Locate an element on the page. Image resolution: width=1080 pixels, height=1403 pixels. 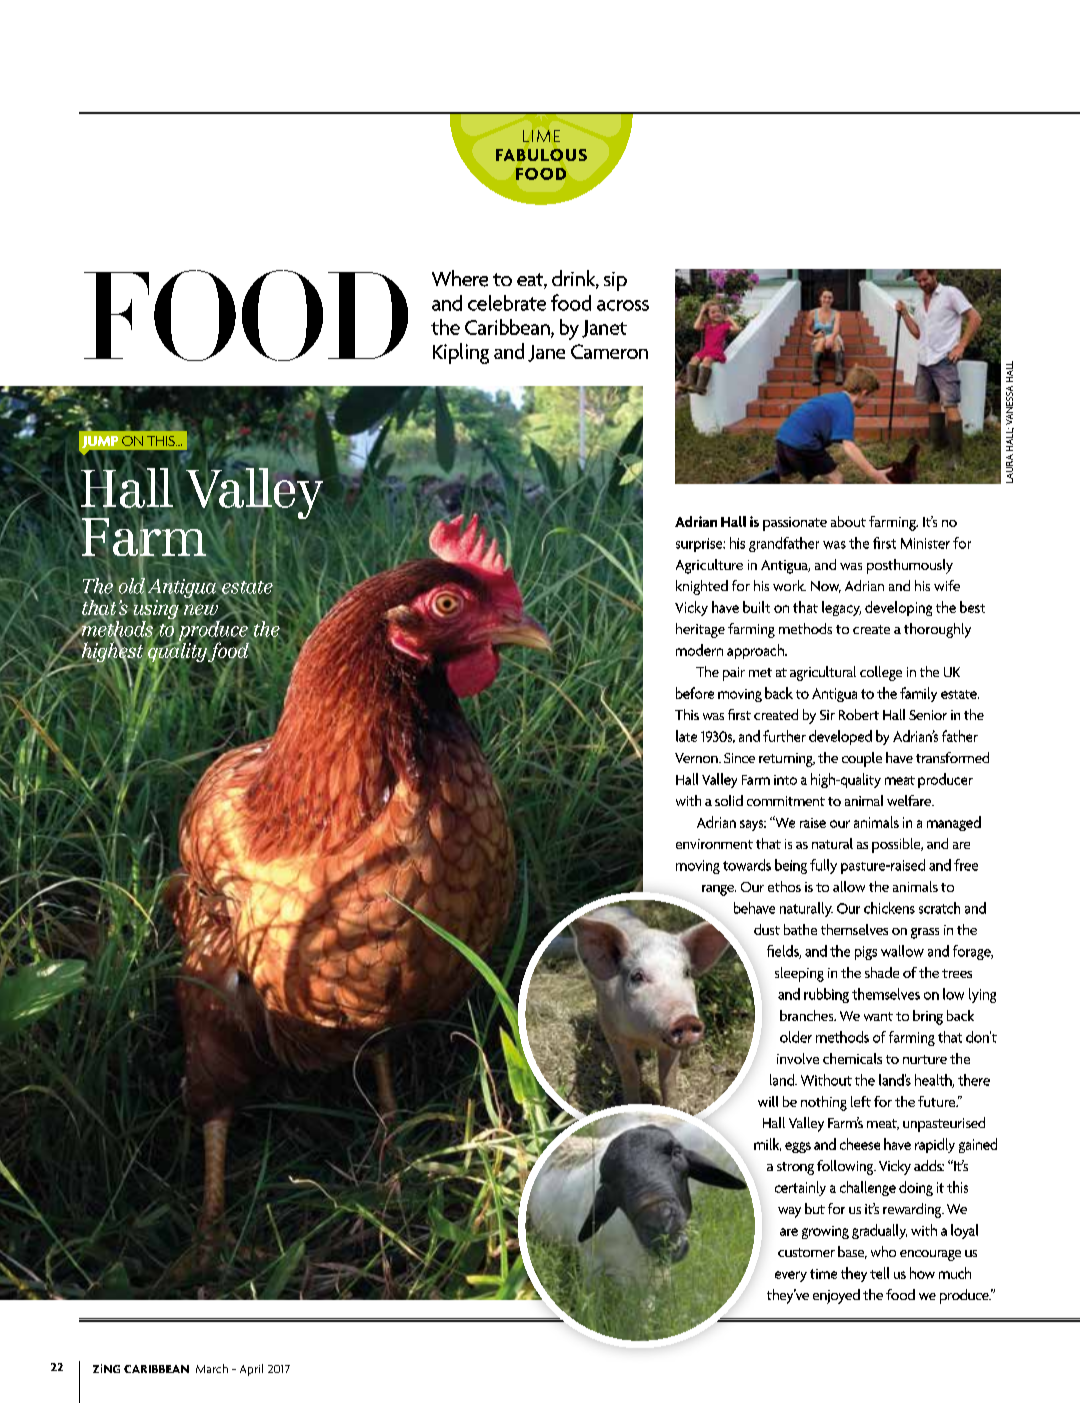
Where is located at coordinates (460, 278).
